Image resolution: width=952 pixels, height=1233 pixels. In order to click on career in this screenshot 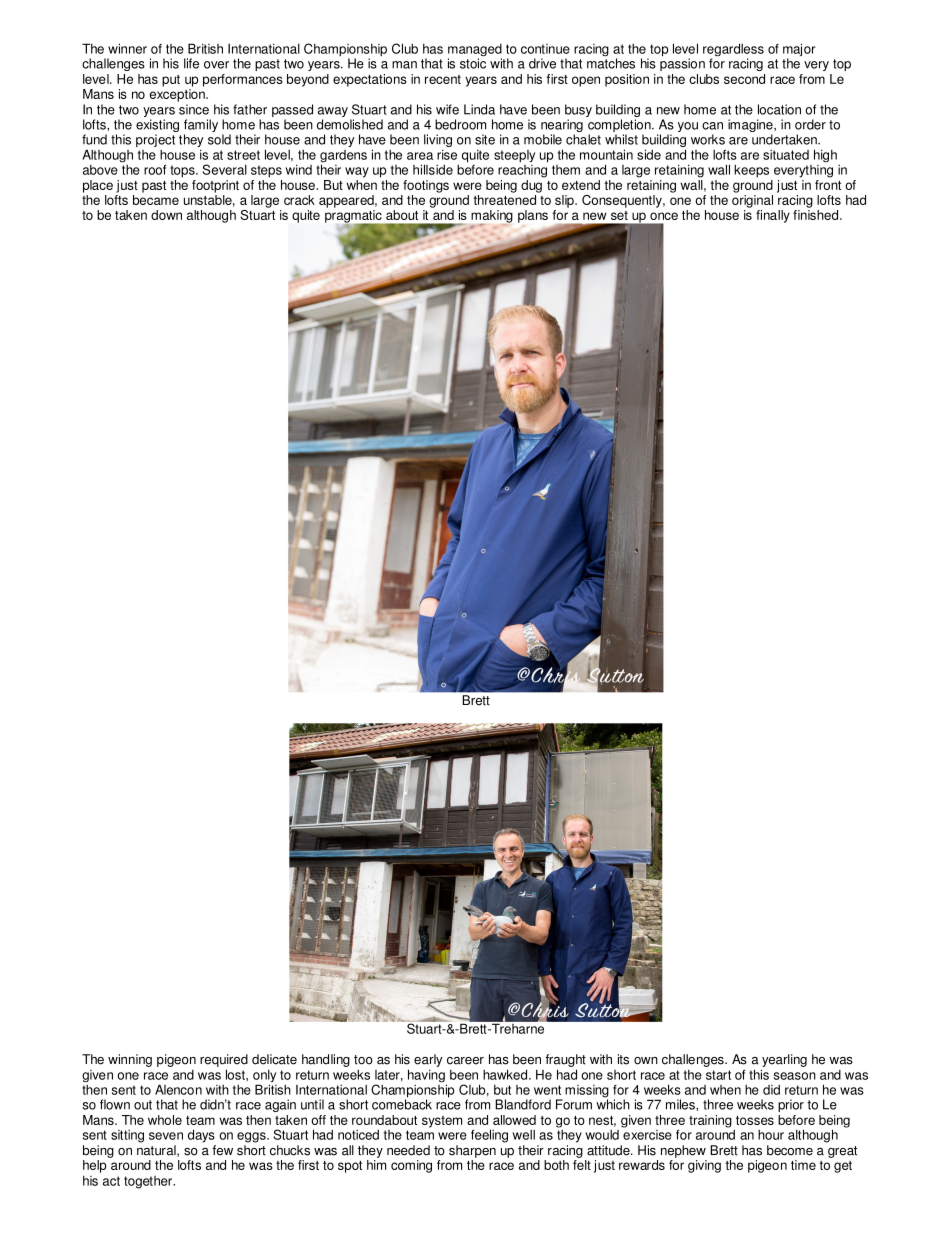, I will do `click(465, 1061)`.
